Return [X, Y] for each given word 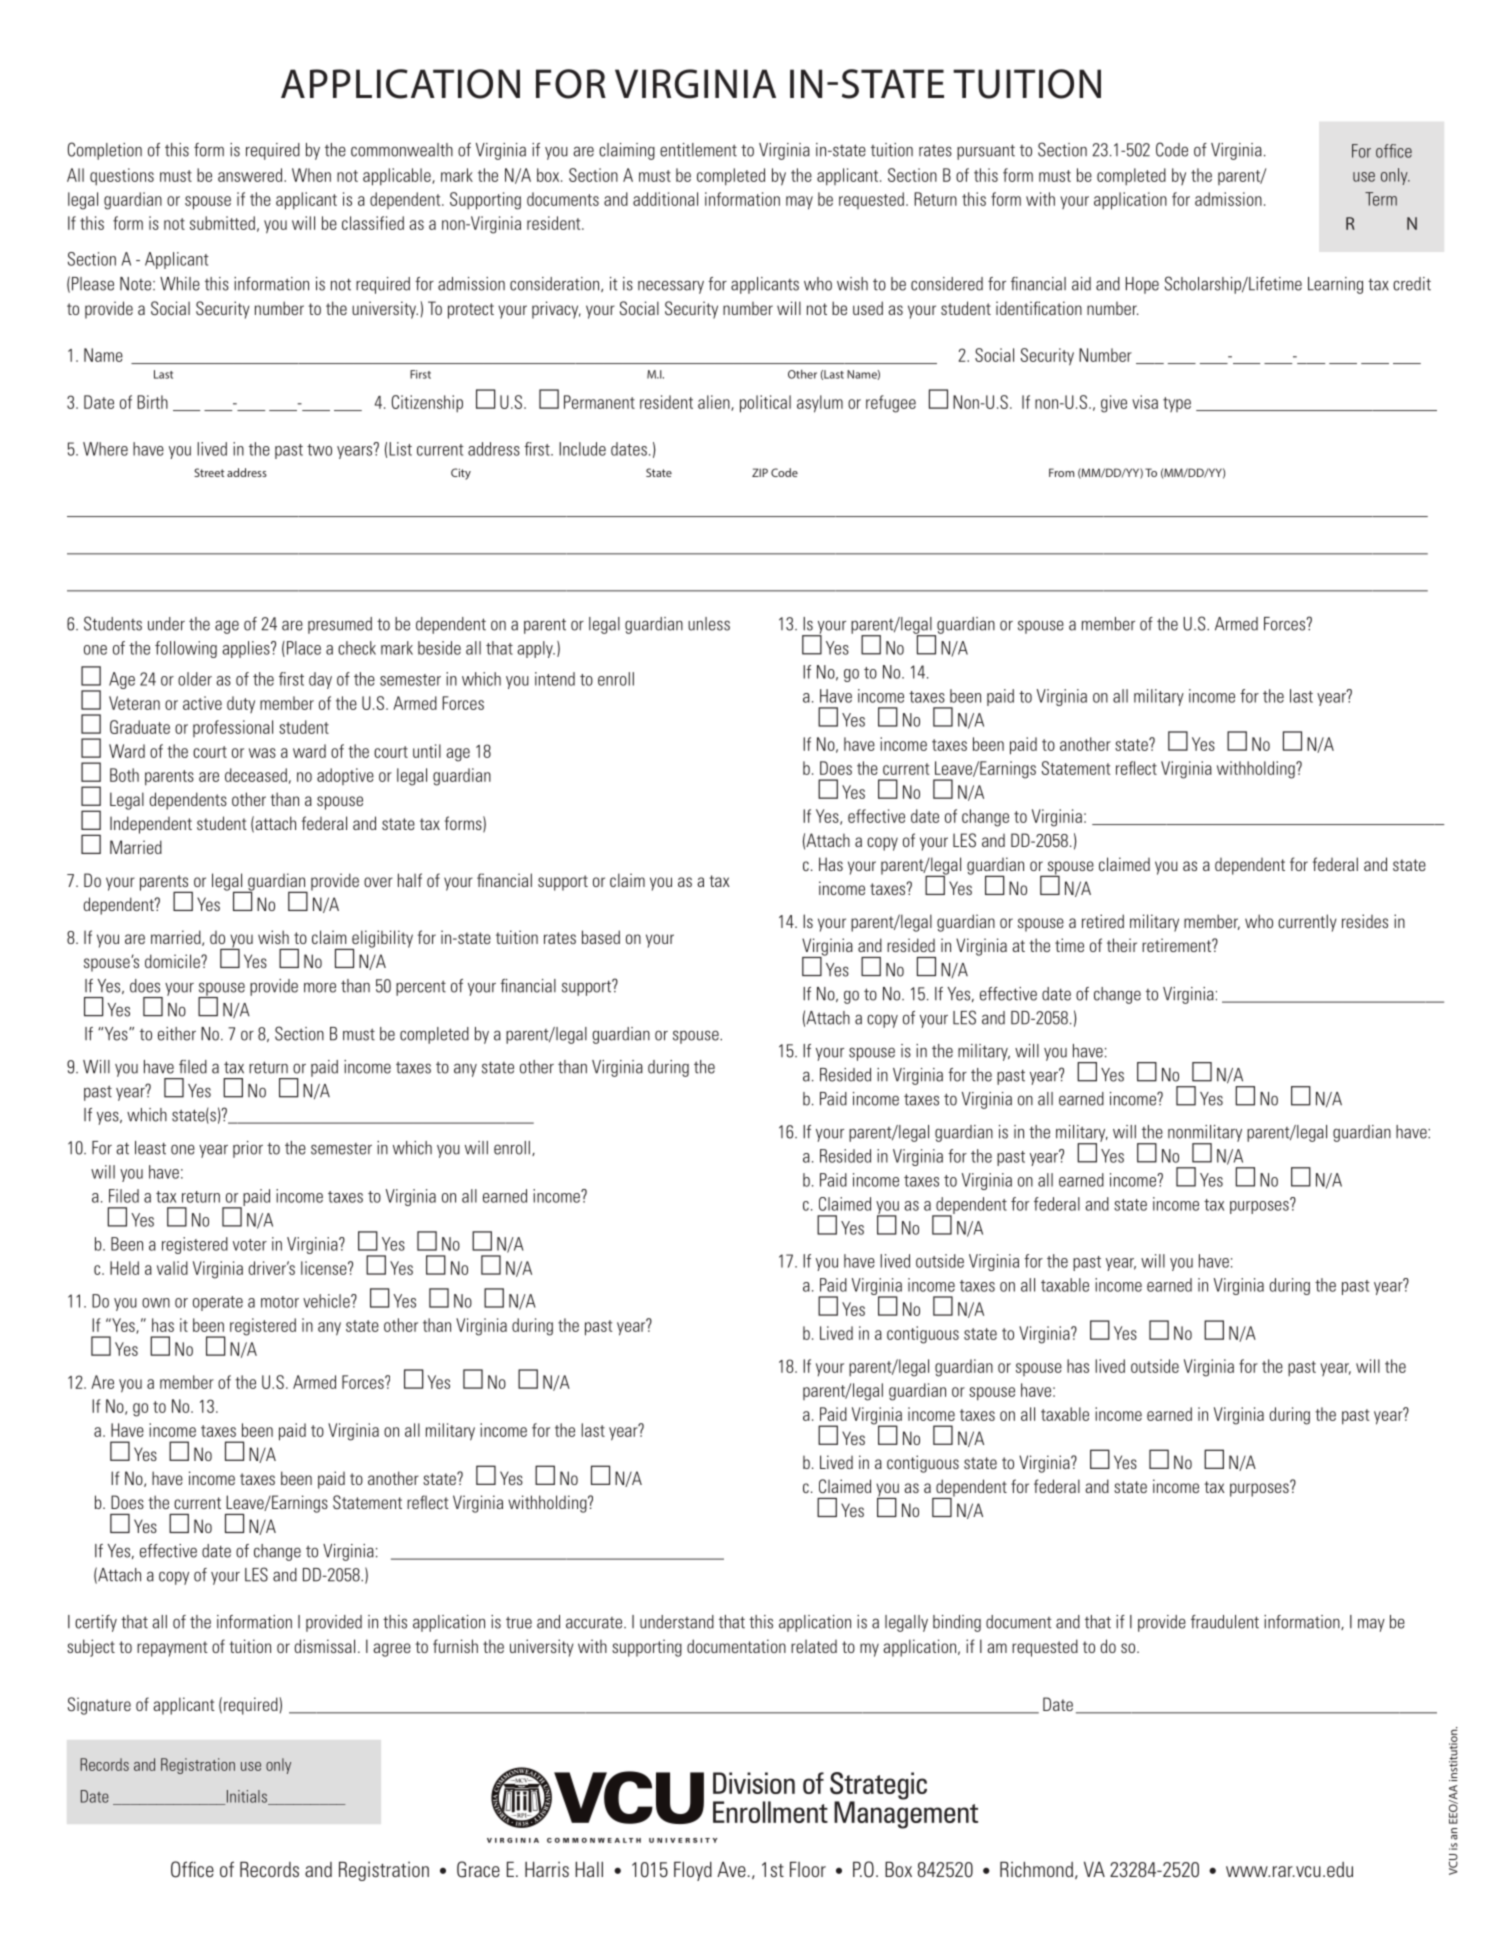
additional [665, 199]
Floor [808, 1869]
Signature [99, 1706]
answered [251, 175]
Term [1381, 199]
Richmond [1036, 1869]
